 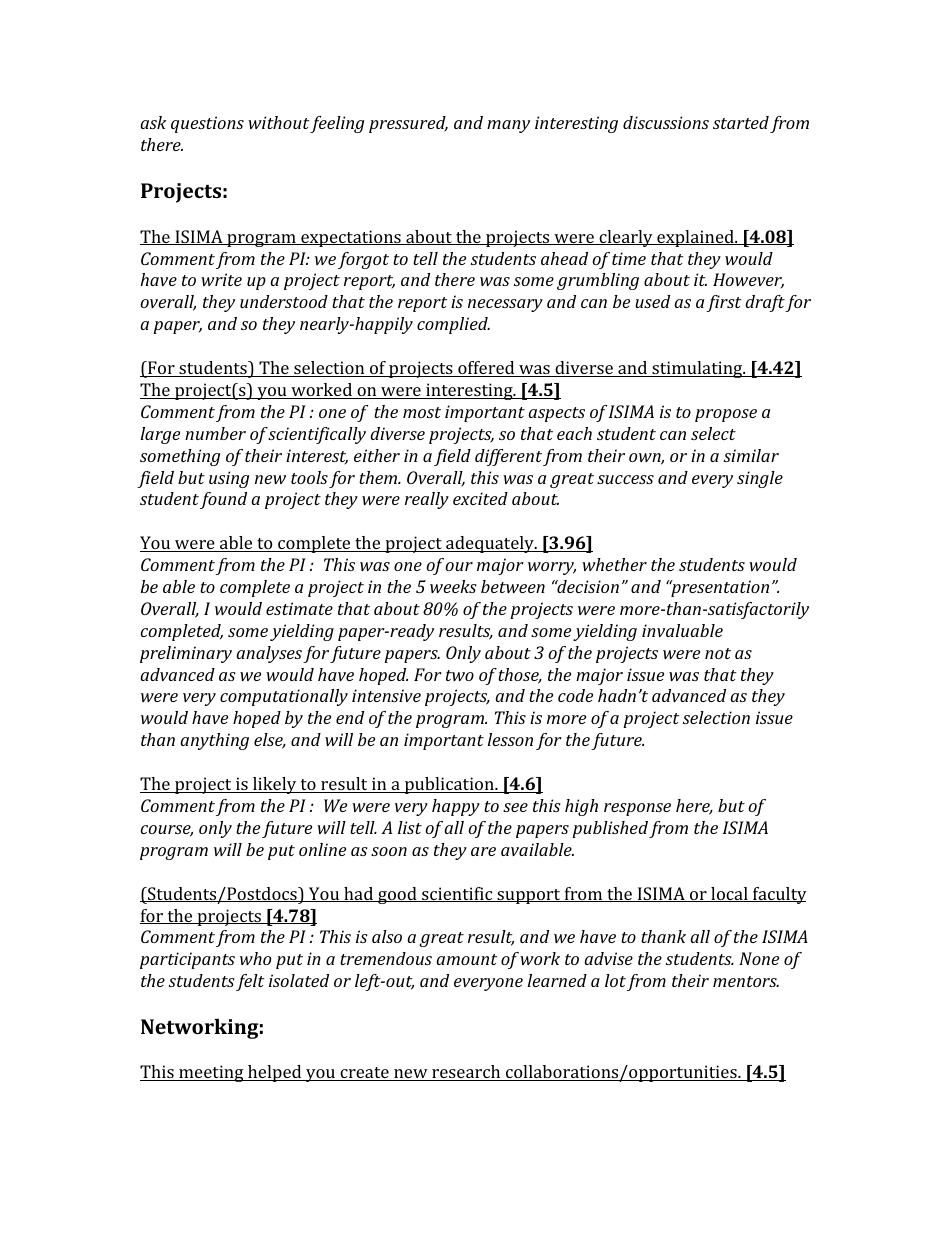 What do you see at coordinates (741, 122) in the screenshot?
I see `started` at bounding box center [741, 122].
